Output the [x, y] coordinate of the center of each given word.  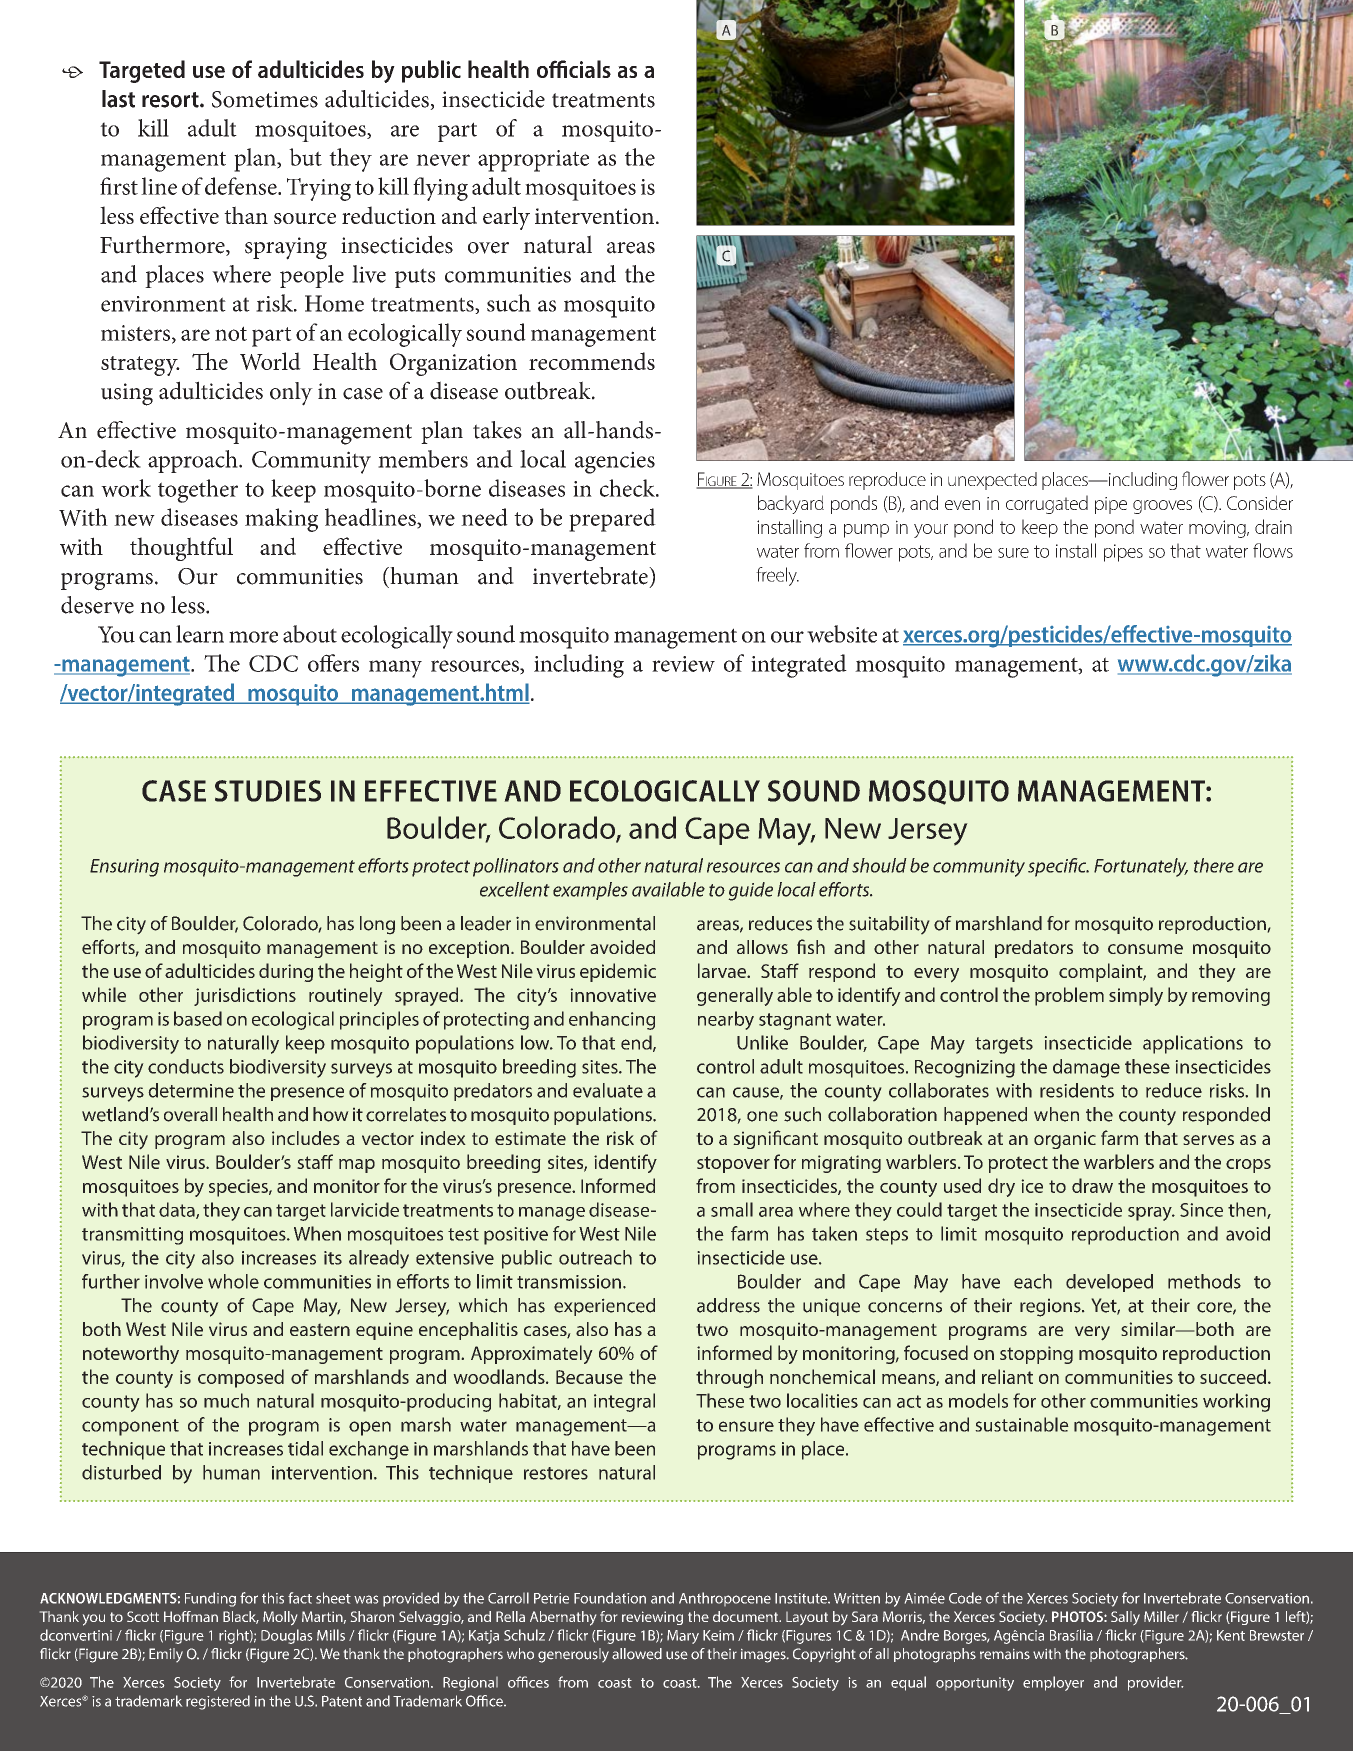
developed [1109, 1283]
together [198, 491]
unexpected [992, 481]
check [628, 488]
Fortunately [1141, 867]
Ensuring [124, 868]
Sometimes [265, 99]
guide [750, 891]
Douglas [286, 1636]
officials [574, 69]
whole [233, 1281]
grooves [1162, 507]
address [728, 1305]
